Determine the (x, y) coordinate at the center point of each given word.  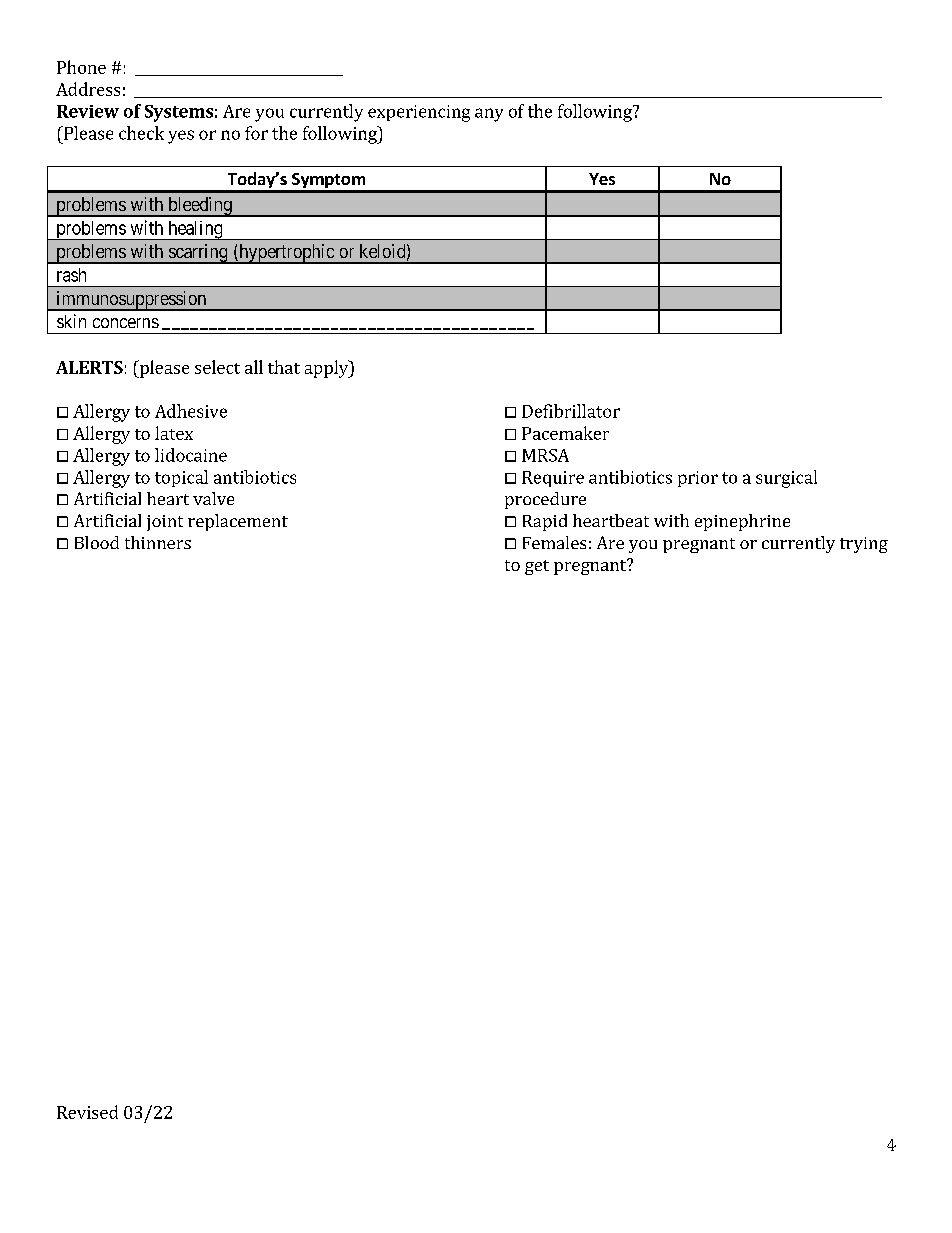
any (489, 115)
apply (328, 369)
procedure (545, 500)
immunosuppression (131, 301)
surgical (786, 479)
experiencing (419, 113)
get (537, 567)
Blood (97, 542)
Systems (179, 113)
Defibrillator (571, 411)
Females (554, 542)
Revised (87, 1112)
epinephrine (742, 522)
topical (181, 478)
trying (864, 545)
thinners (158, 542)
